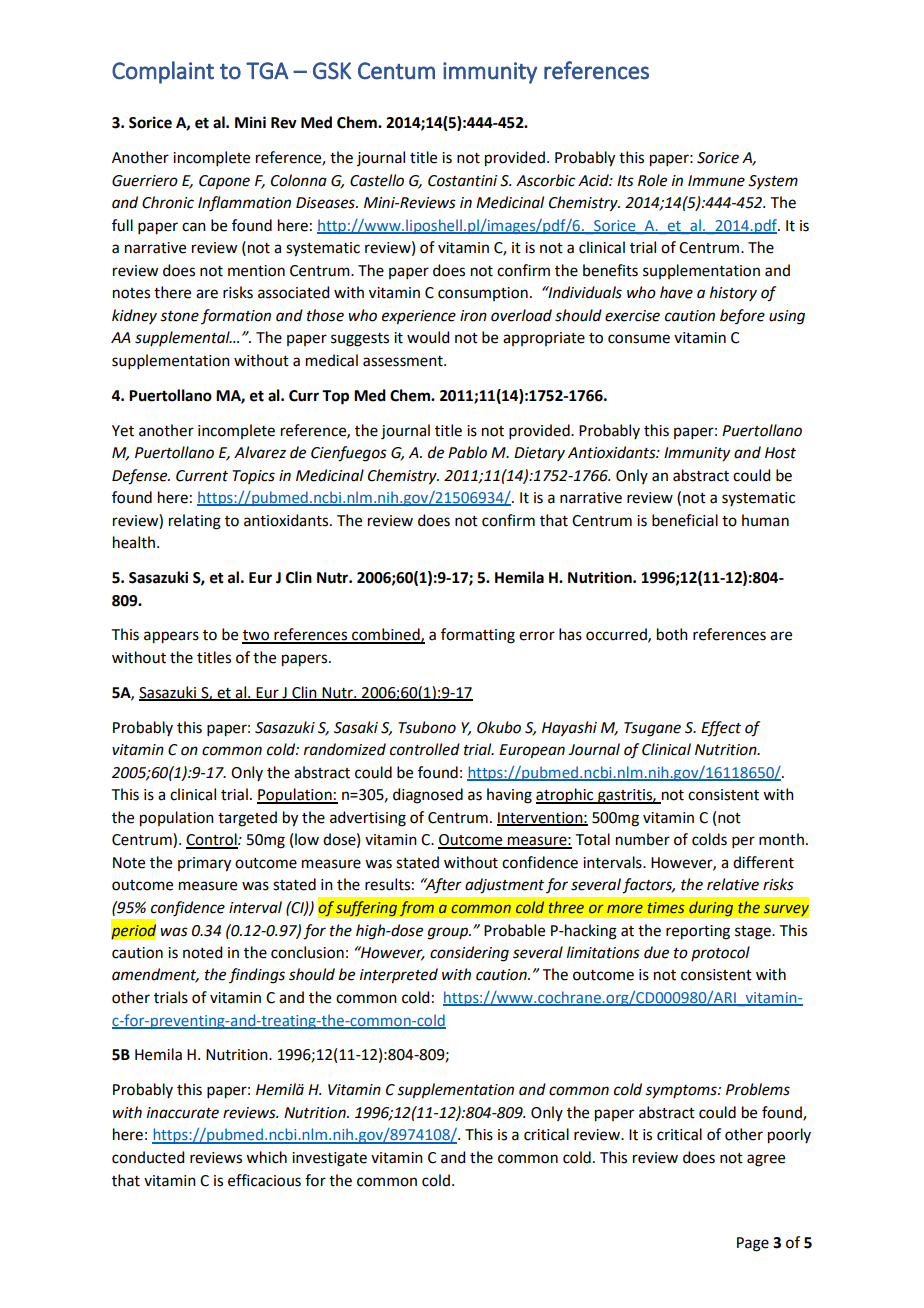 This screenshot has height=1308, width=924. Describe the element at coordinates (163, 72) in the screenshot. I see `Complaint` at that location.
